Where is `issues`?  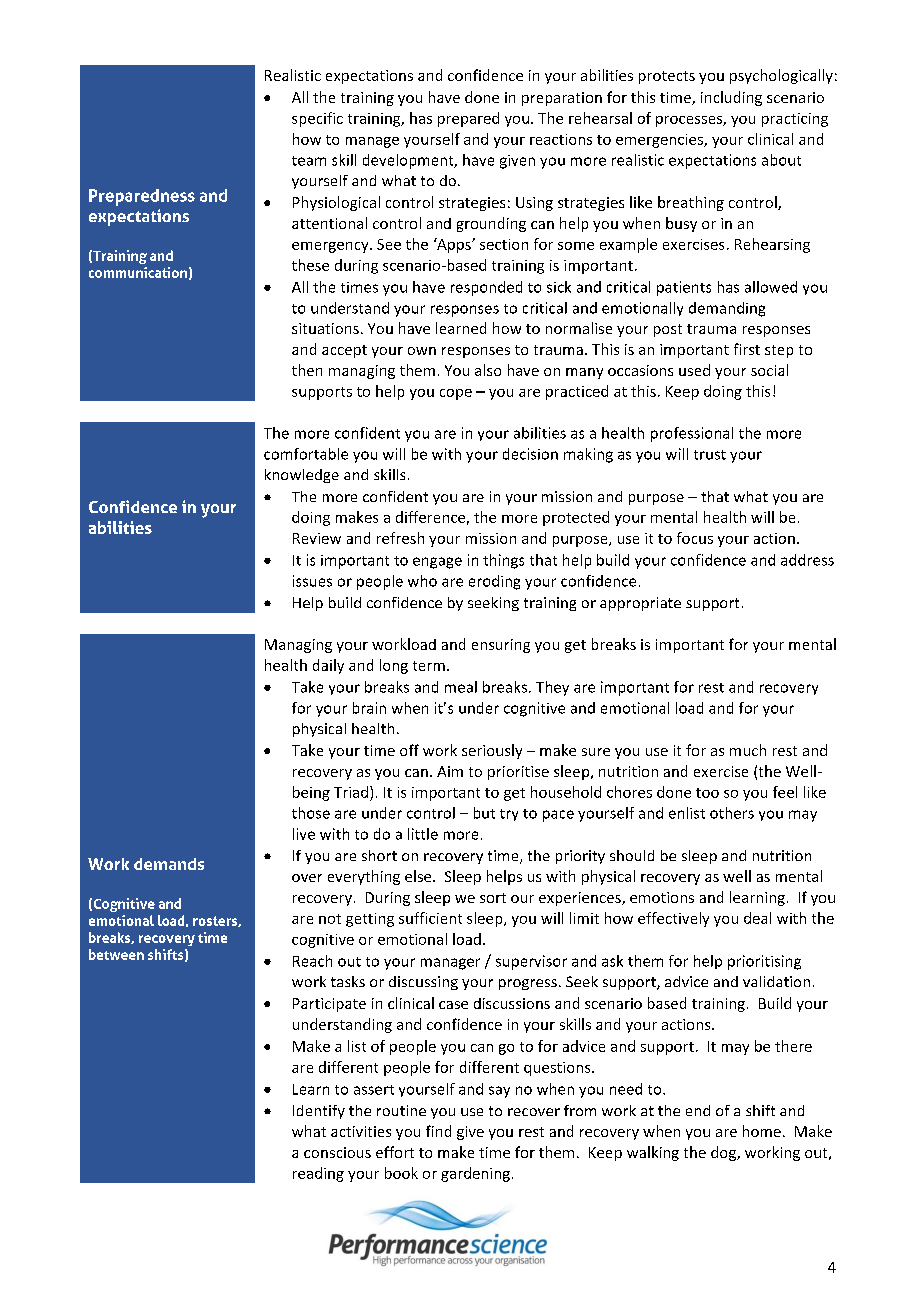
issues is located at coordinates (312, 581).
